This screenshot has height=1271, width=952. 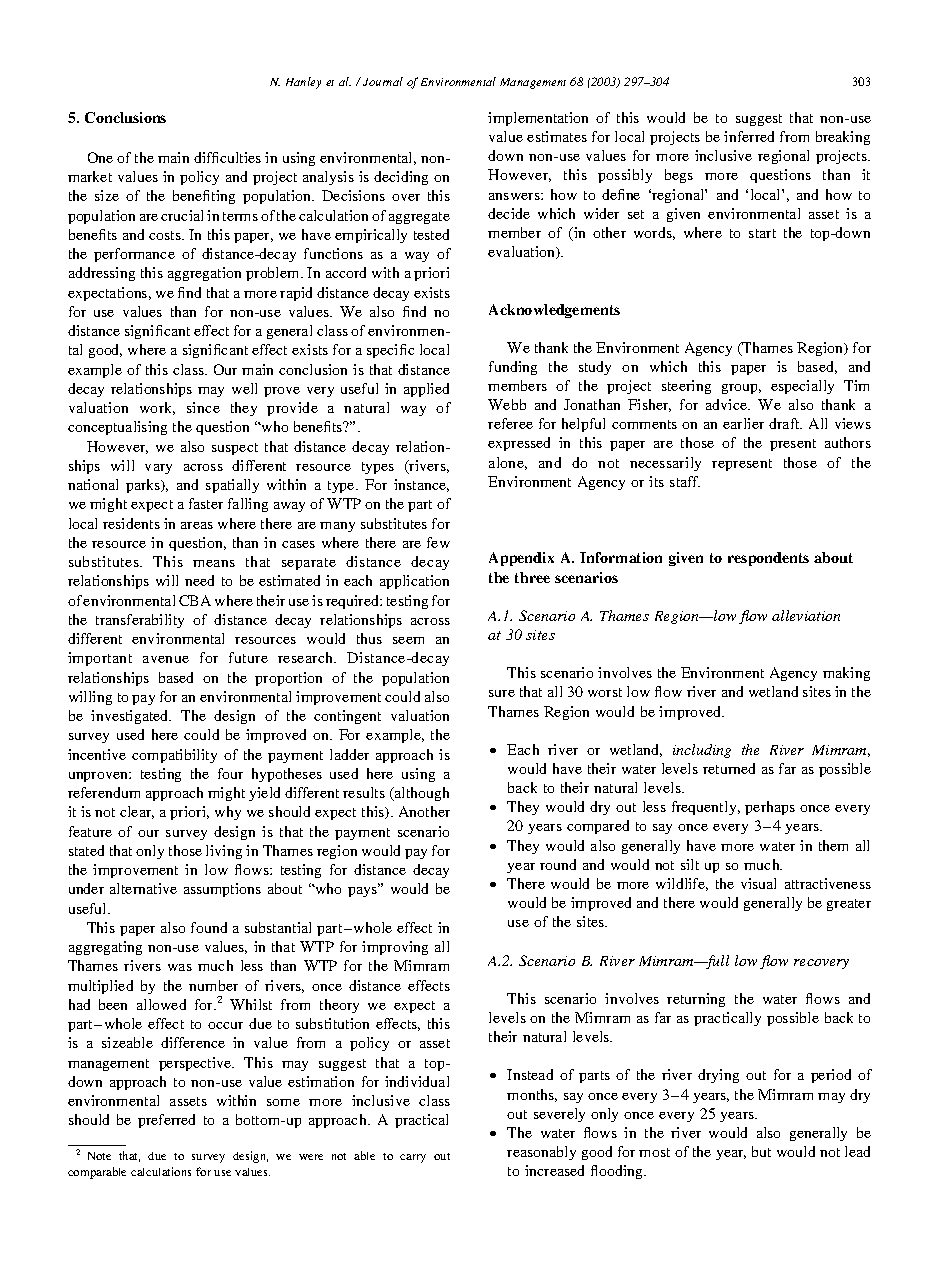 What do you see at coordinates (137, 812) in the screenshot?
I see `clear` at bounding box center [137, 812].
